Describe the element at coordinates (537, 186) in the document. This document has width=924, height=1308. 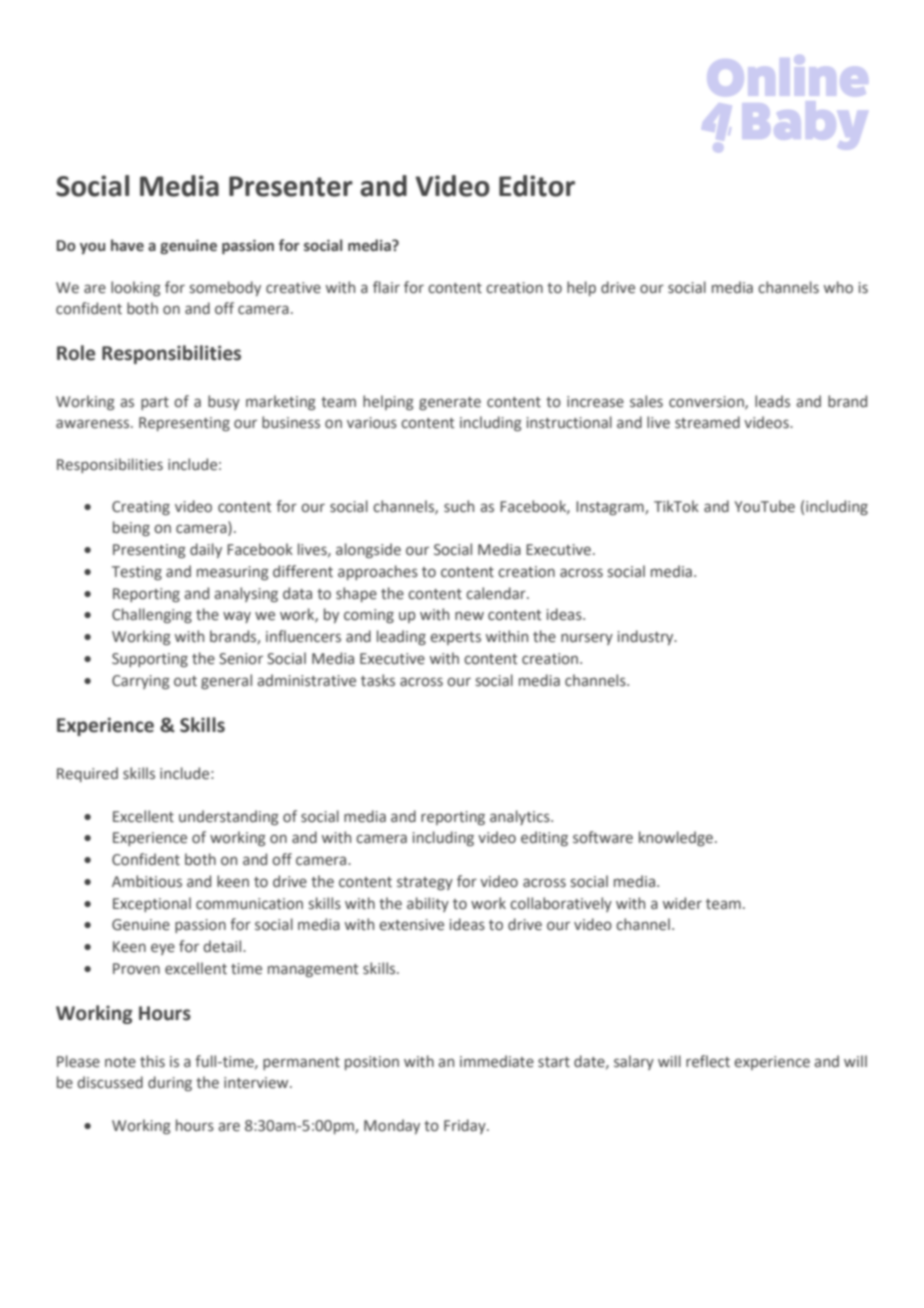
I see `Editor` at that location.
